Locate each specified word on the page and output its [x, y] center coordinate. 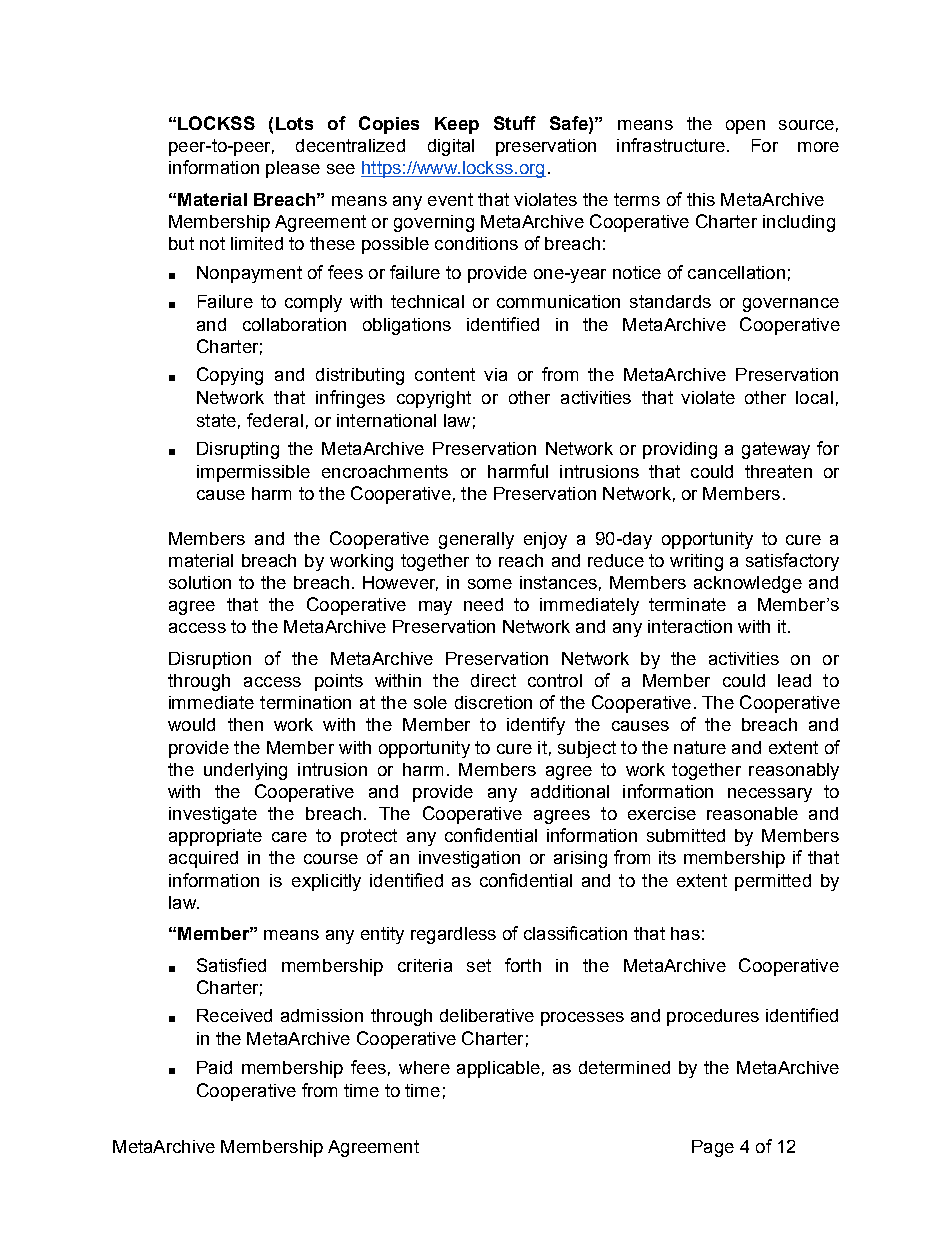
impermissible [253, 473]
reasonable [752, 813]
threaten [778, 471]
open [745, 127]
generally [476, 540]
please [293, 169]
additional [570, 791]
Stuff [515, 123]
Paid [214, 1067]
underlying [245, 771]
